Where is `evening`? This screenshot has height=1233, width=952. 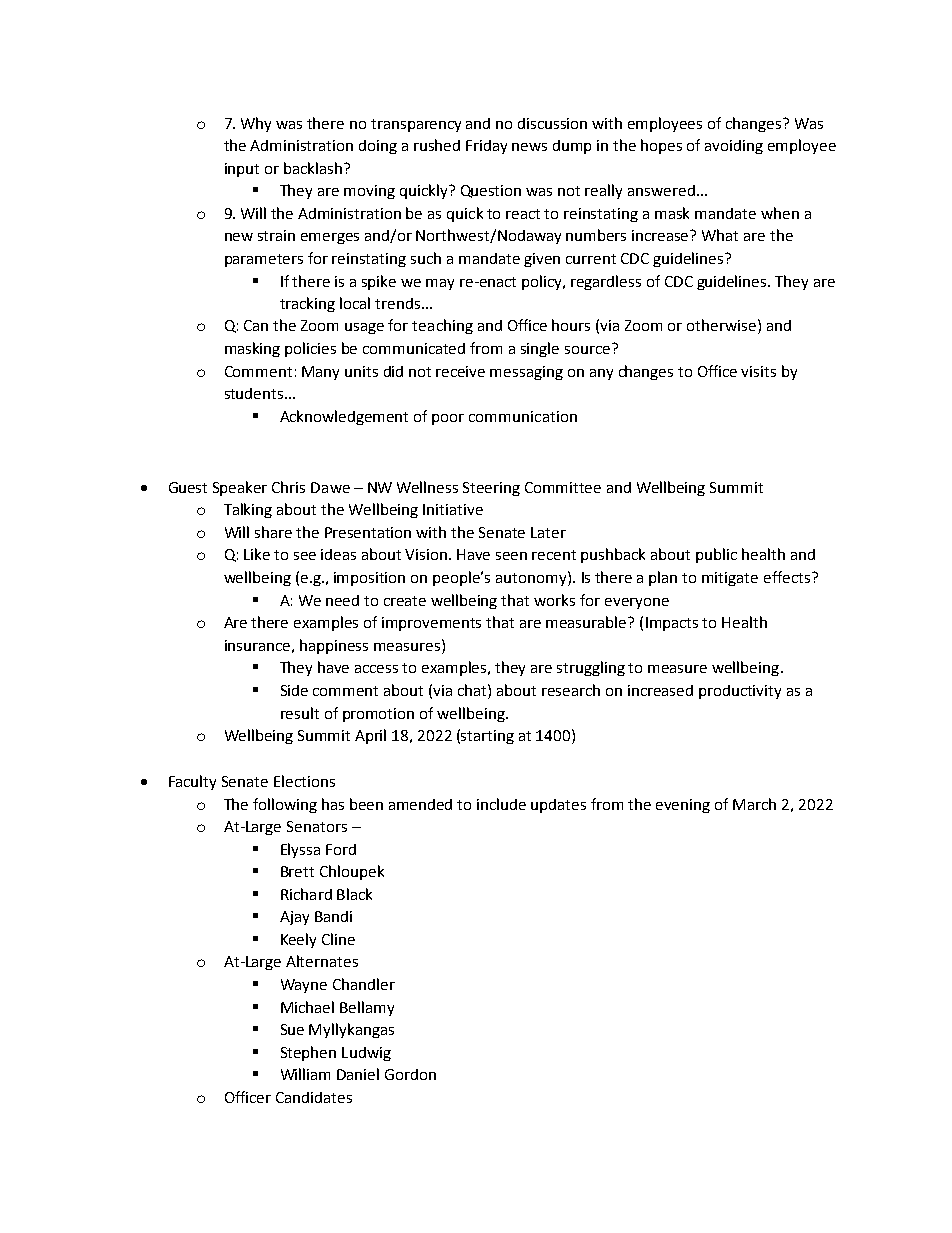 evening is located at coordinates (683, 806).
